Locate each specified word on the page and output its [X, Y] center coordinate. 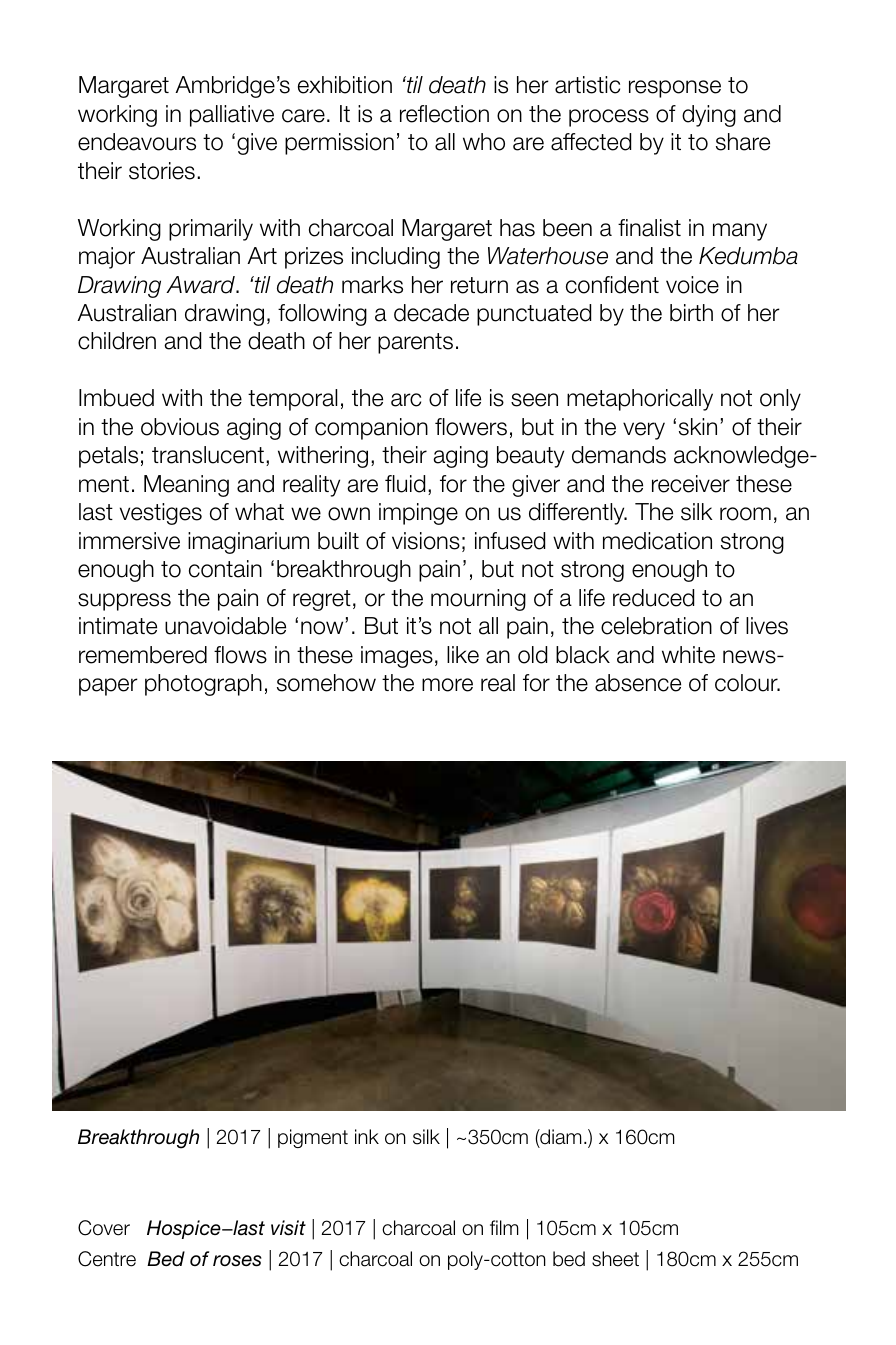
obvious [180, 427]
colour [747, 683]
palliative [232, 116]
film [504, 1227]
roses [237, 1261]
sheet [615, 1259]
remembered [143, 655]
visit [288, 1228]
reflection [444, 114]
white [688, 655]
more [447, 685]
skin [698, 427]
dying [709, 116]
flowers [471, 427]
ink [367, 1136]
